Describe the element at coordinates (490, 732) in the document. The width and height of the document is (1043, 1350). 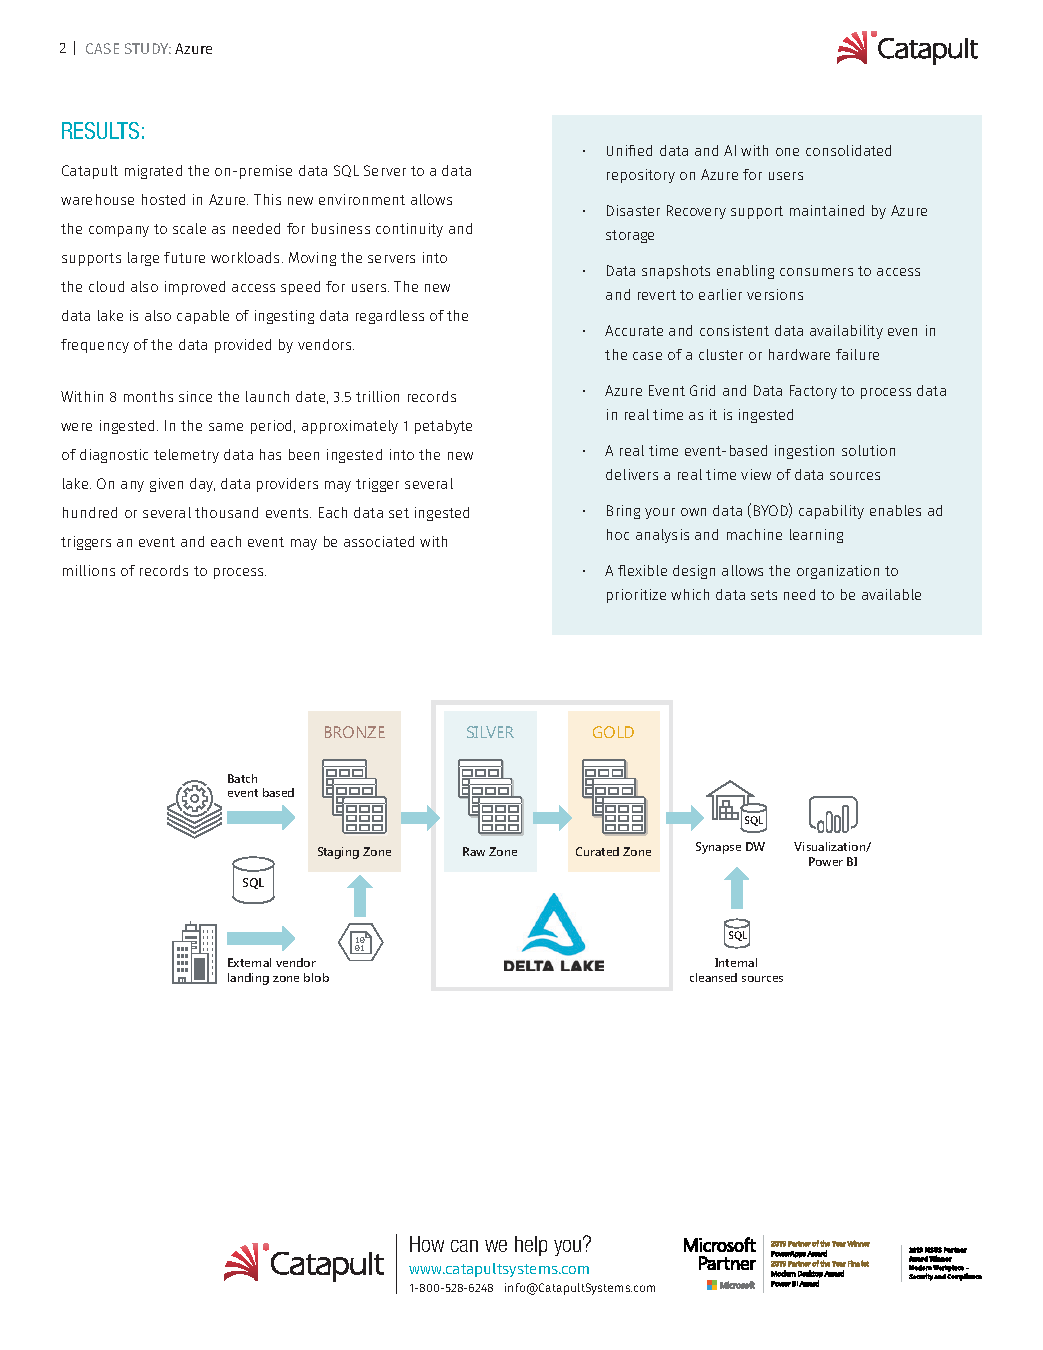
I see `SILVER` at that location.
